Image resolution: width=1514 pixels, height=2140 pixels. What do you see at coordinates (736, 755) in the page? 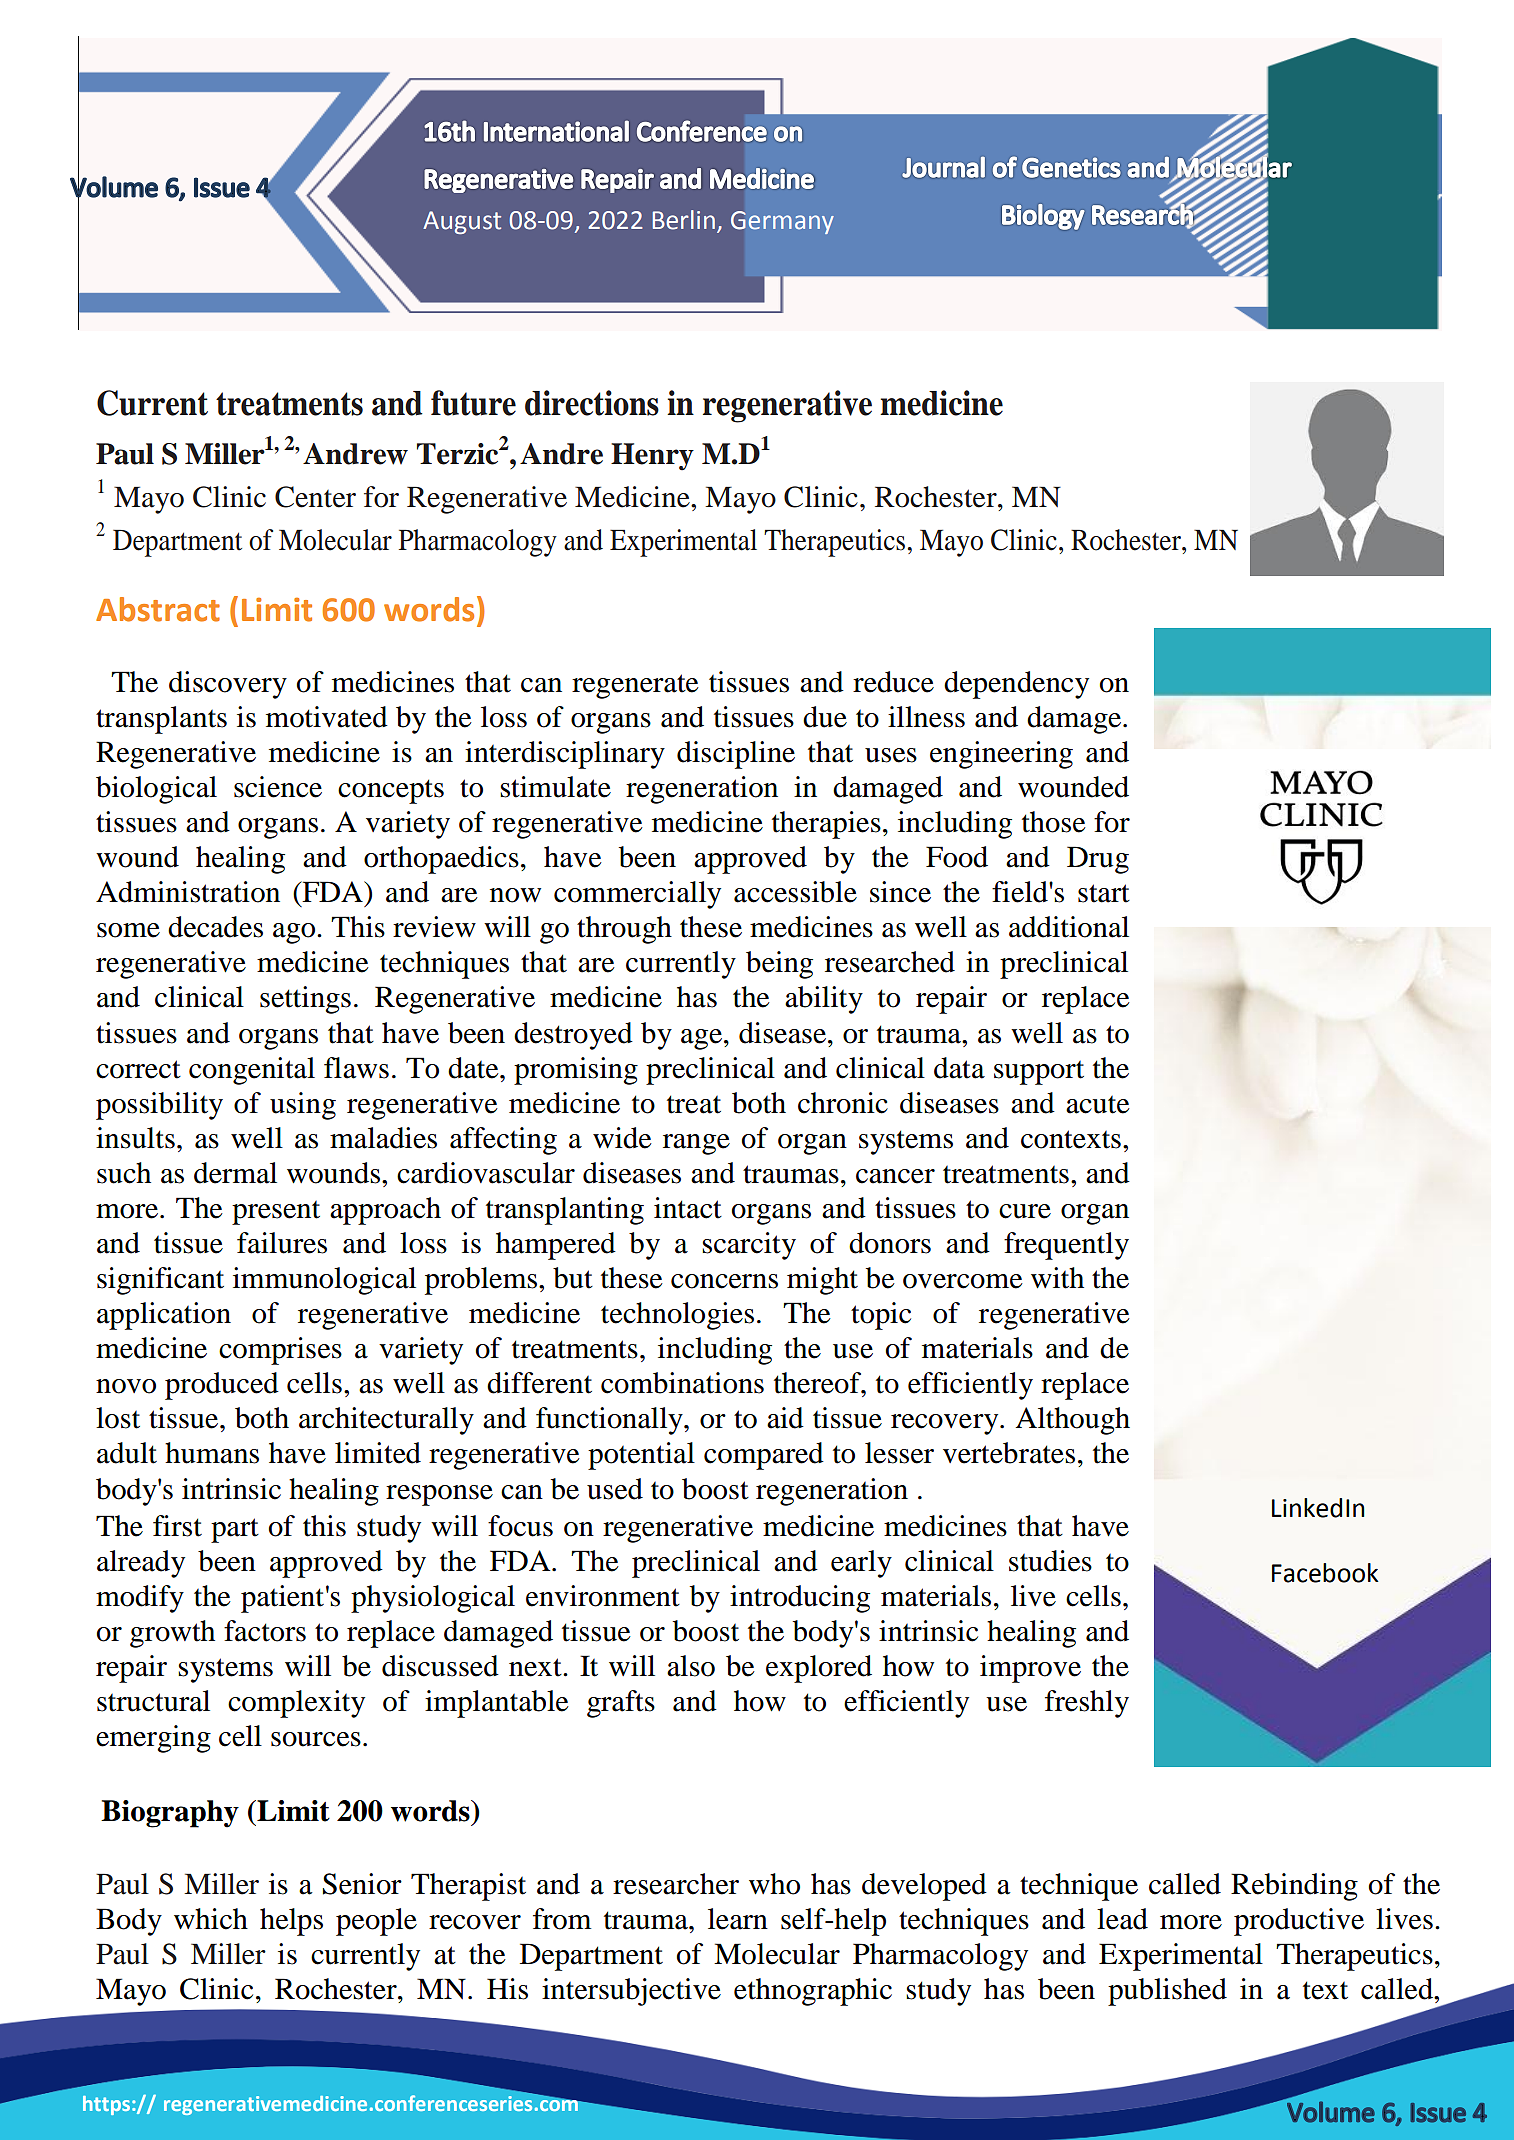
I see `discipline` at bounding box center [736, 755].
